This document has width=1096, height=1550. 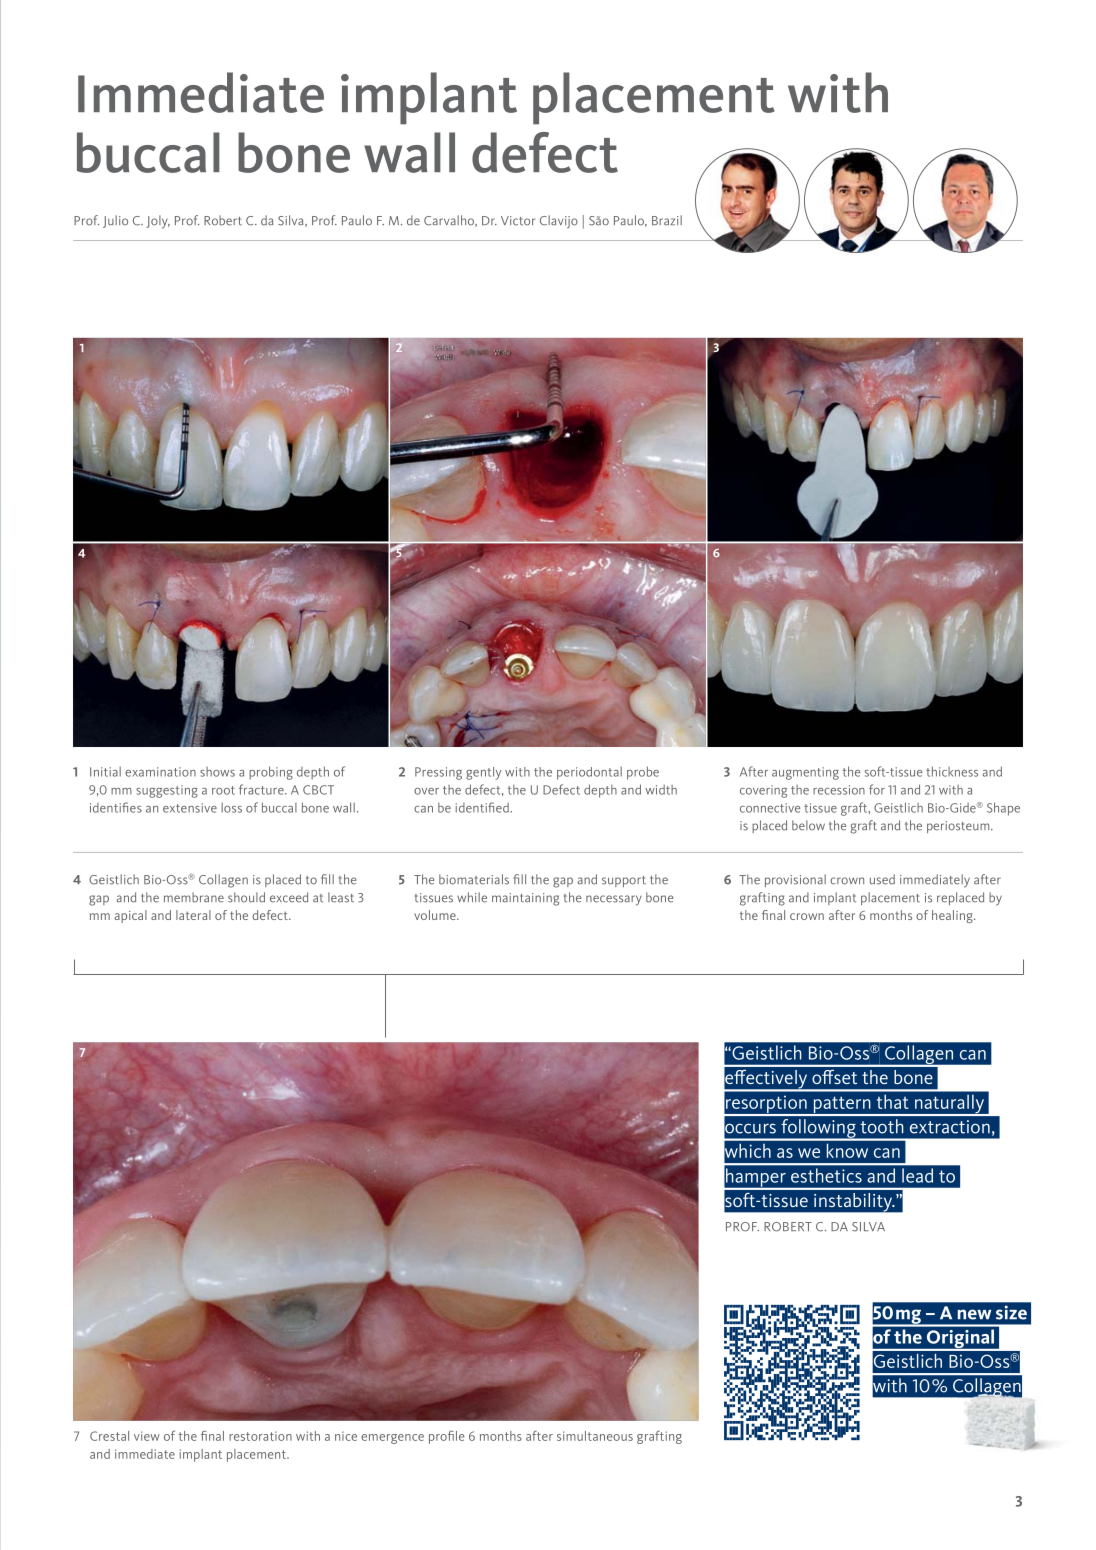 I want to click on Victor, so click(x=518, y=221).
